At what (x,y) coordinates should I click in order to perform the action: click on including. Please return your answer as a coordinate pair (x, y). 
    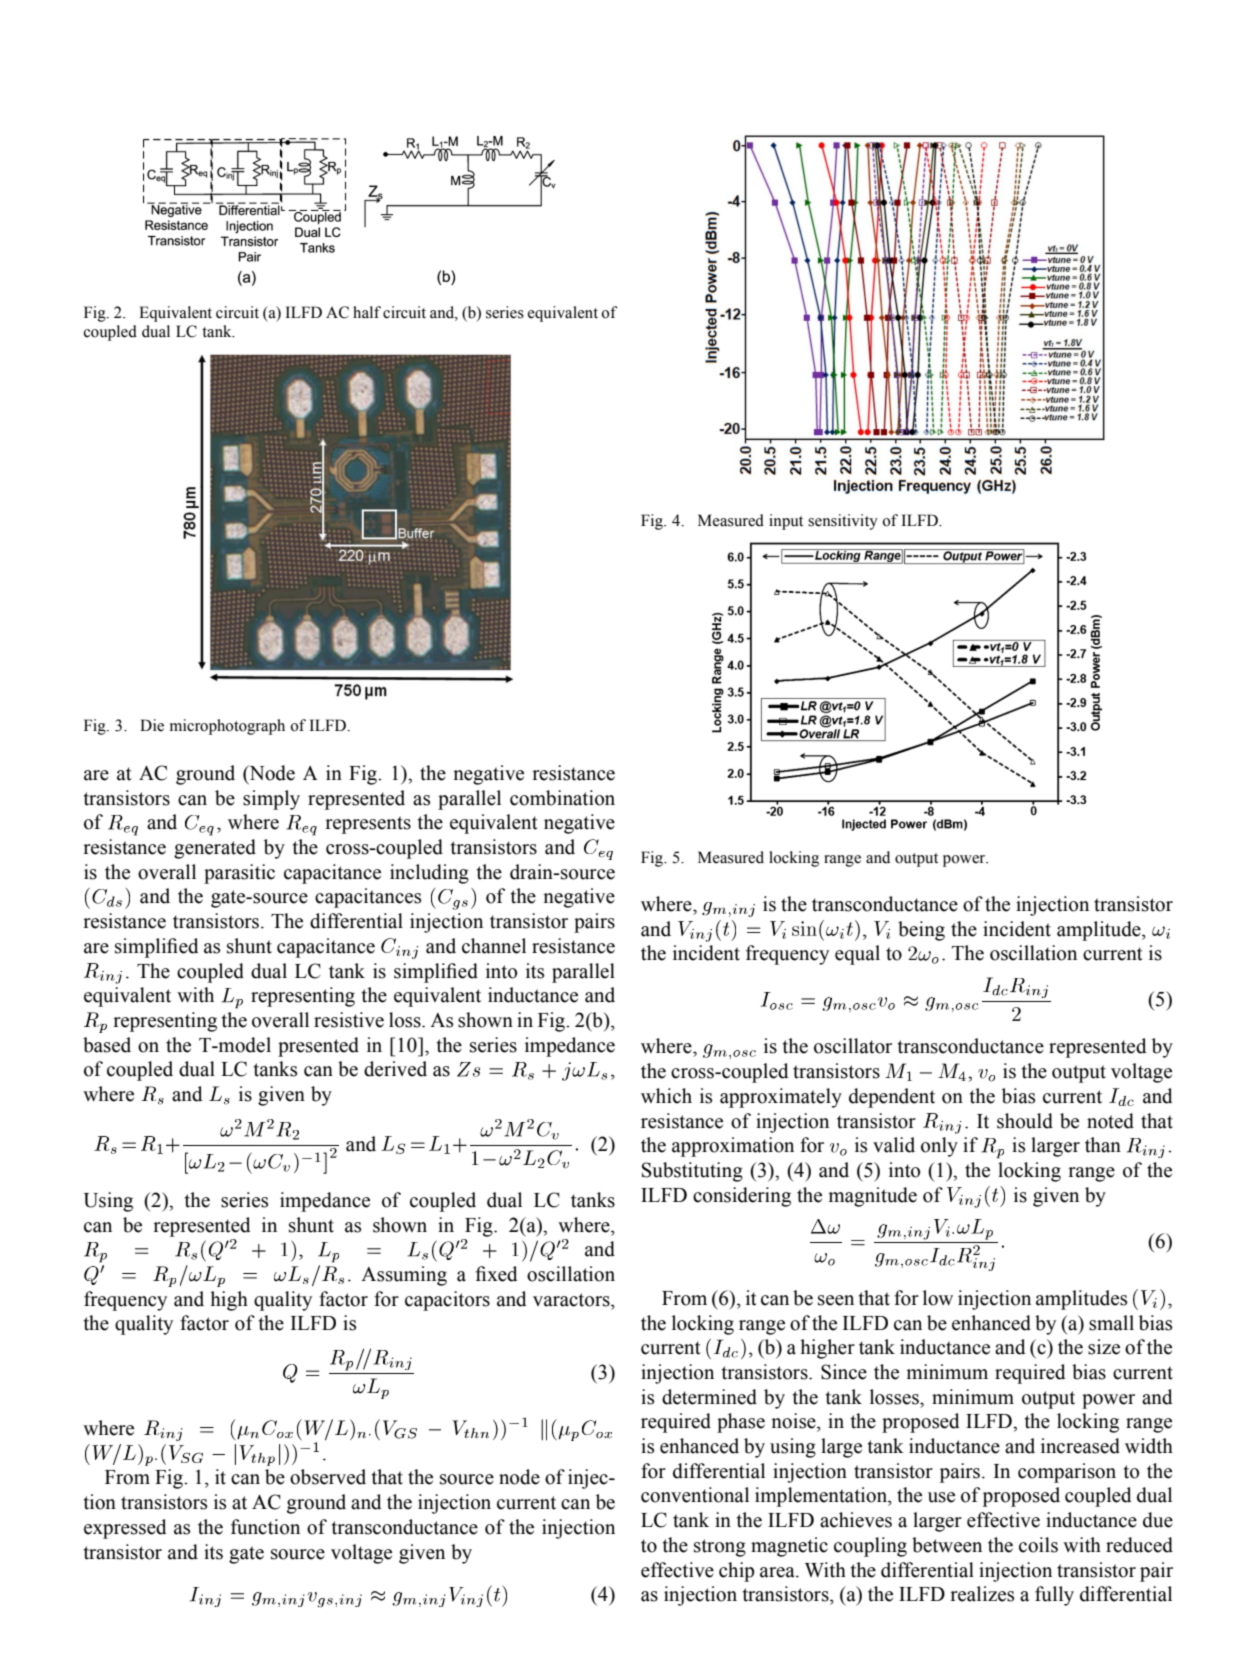
    Looking at the image, I should click on (429, 874).
